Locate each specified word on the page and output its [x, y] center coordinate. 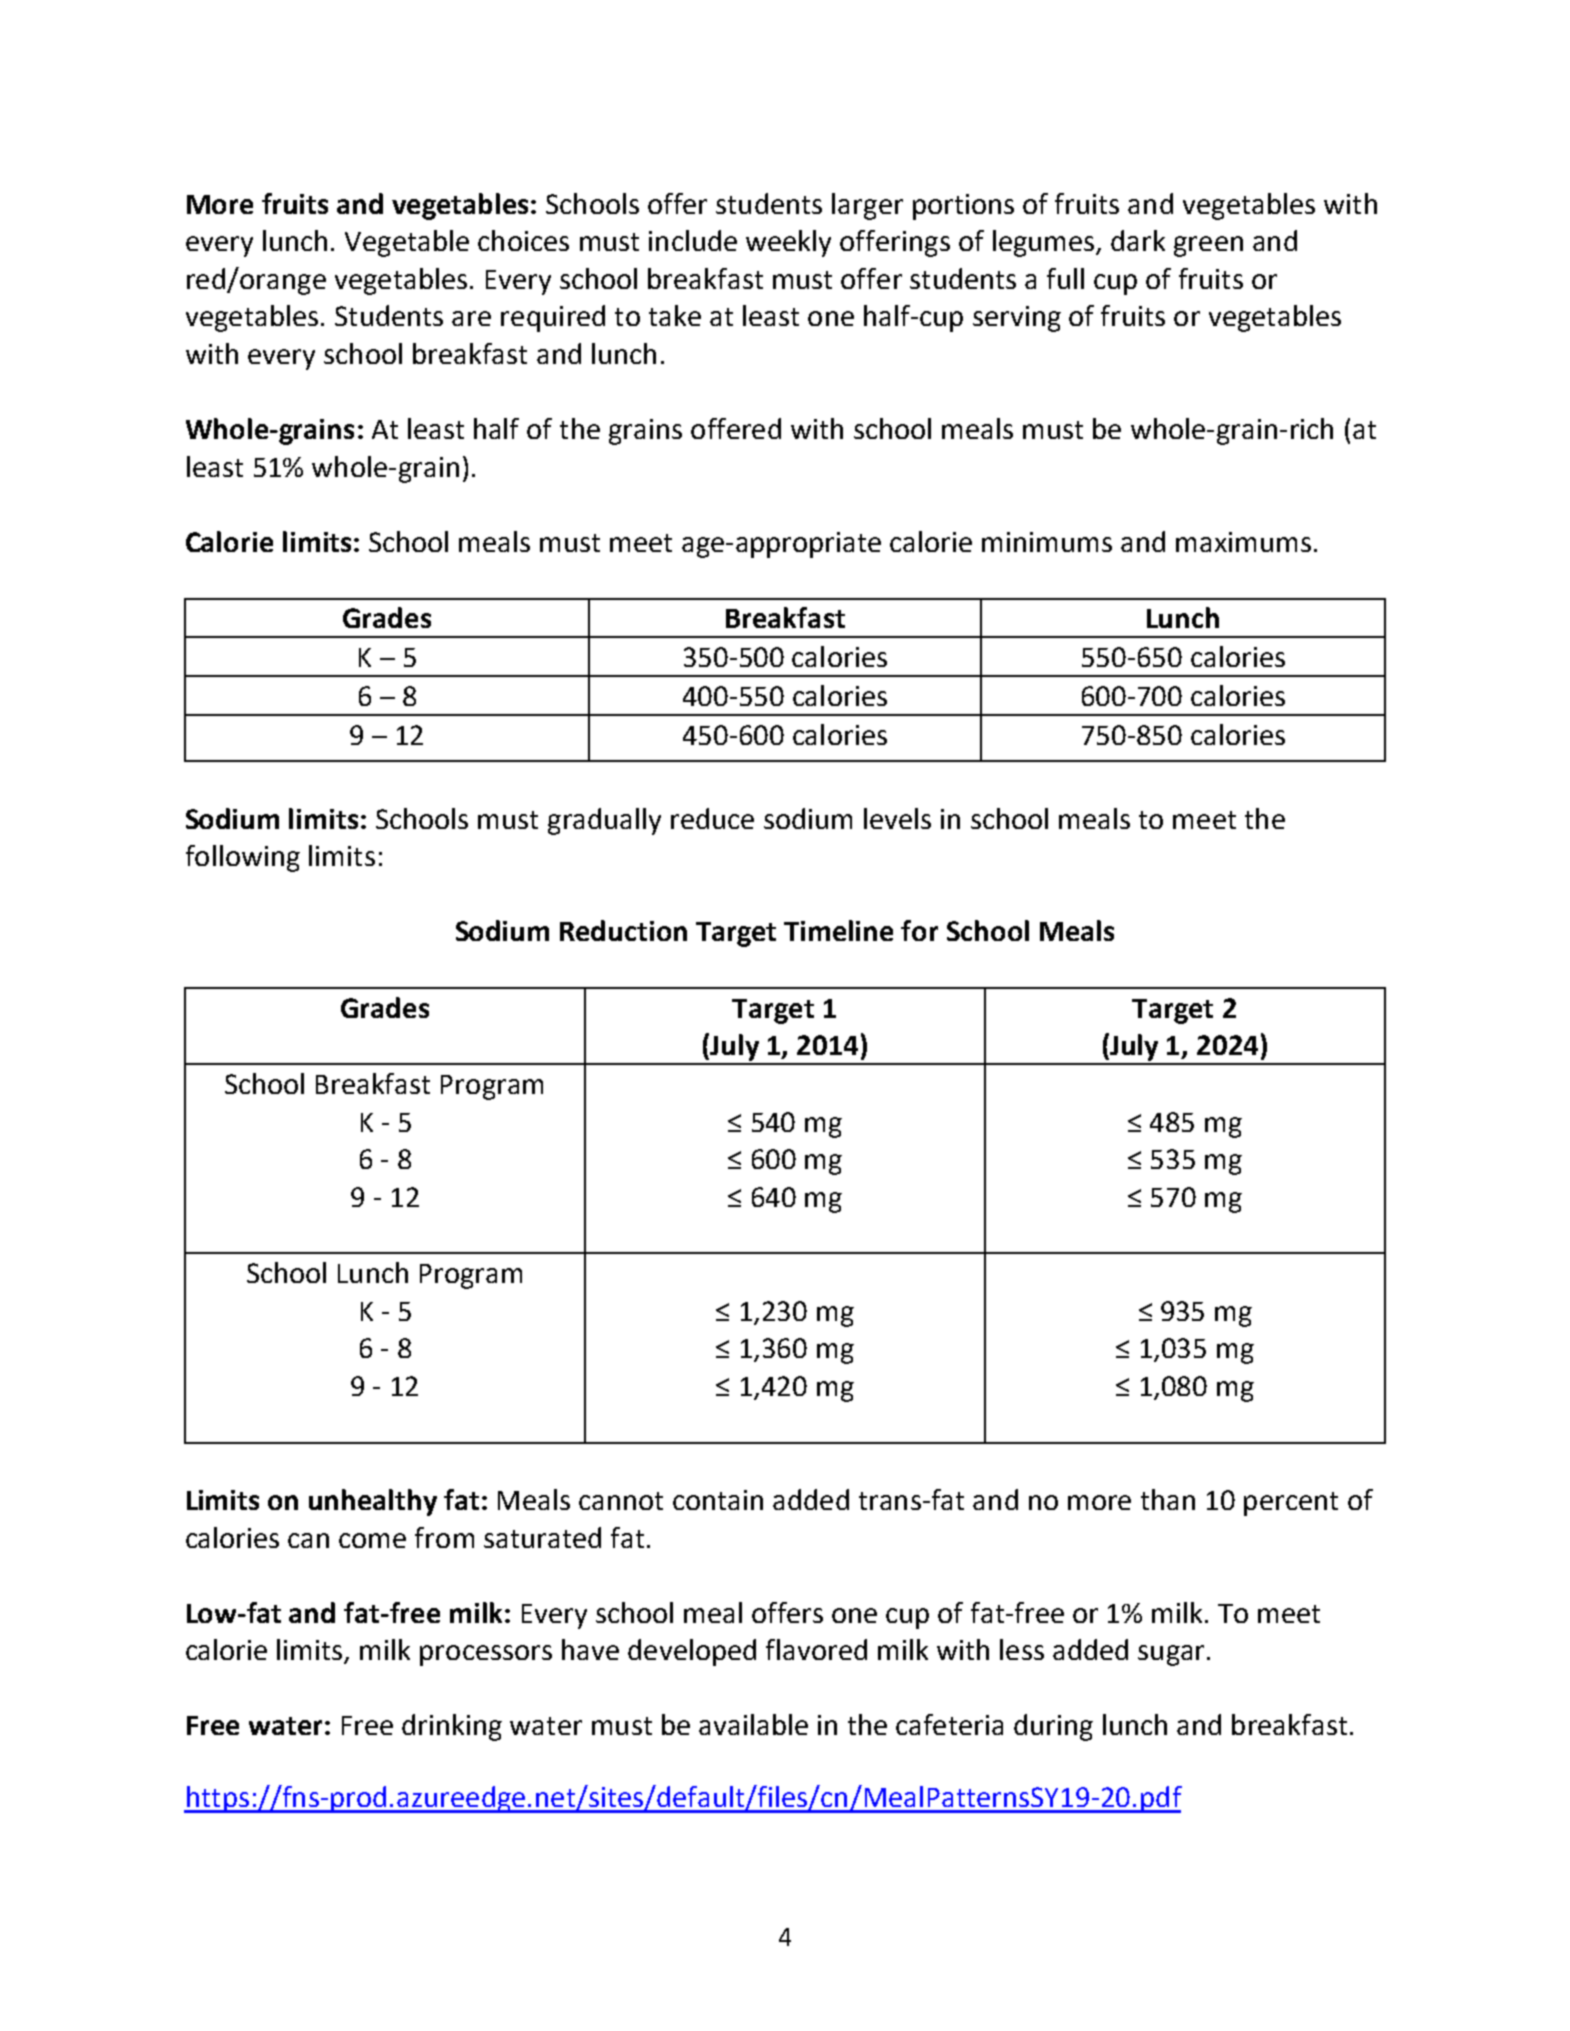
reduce [712, 818]
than [1168, 1499]
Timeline [838, 930]
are [471, 318]
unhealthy [373, 1502]
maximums [1243, 542]
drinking [452, 1727]
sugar [1171, 1655]
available [753, 1724]
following [243, 858]
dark [1138, 240]
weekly [788, 243]
